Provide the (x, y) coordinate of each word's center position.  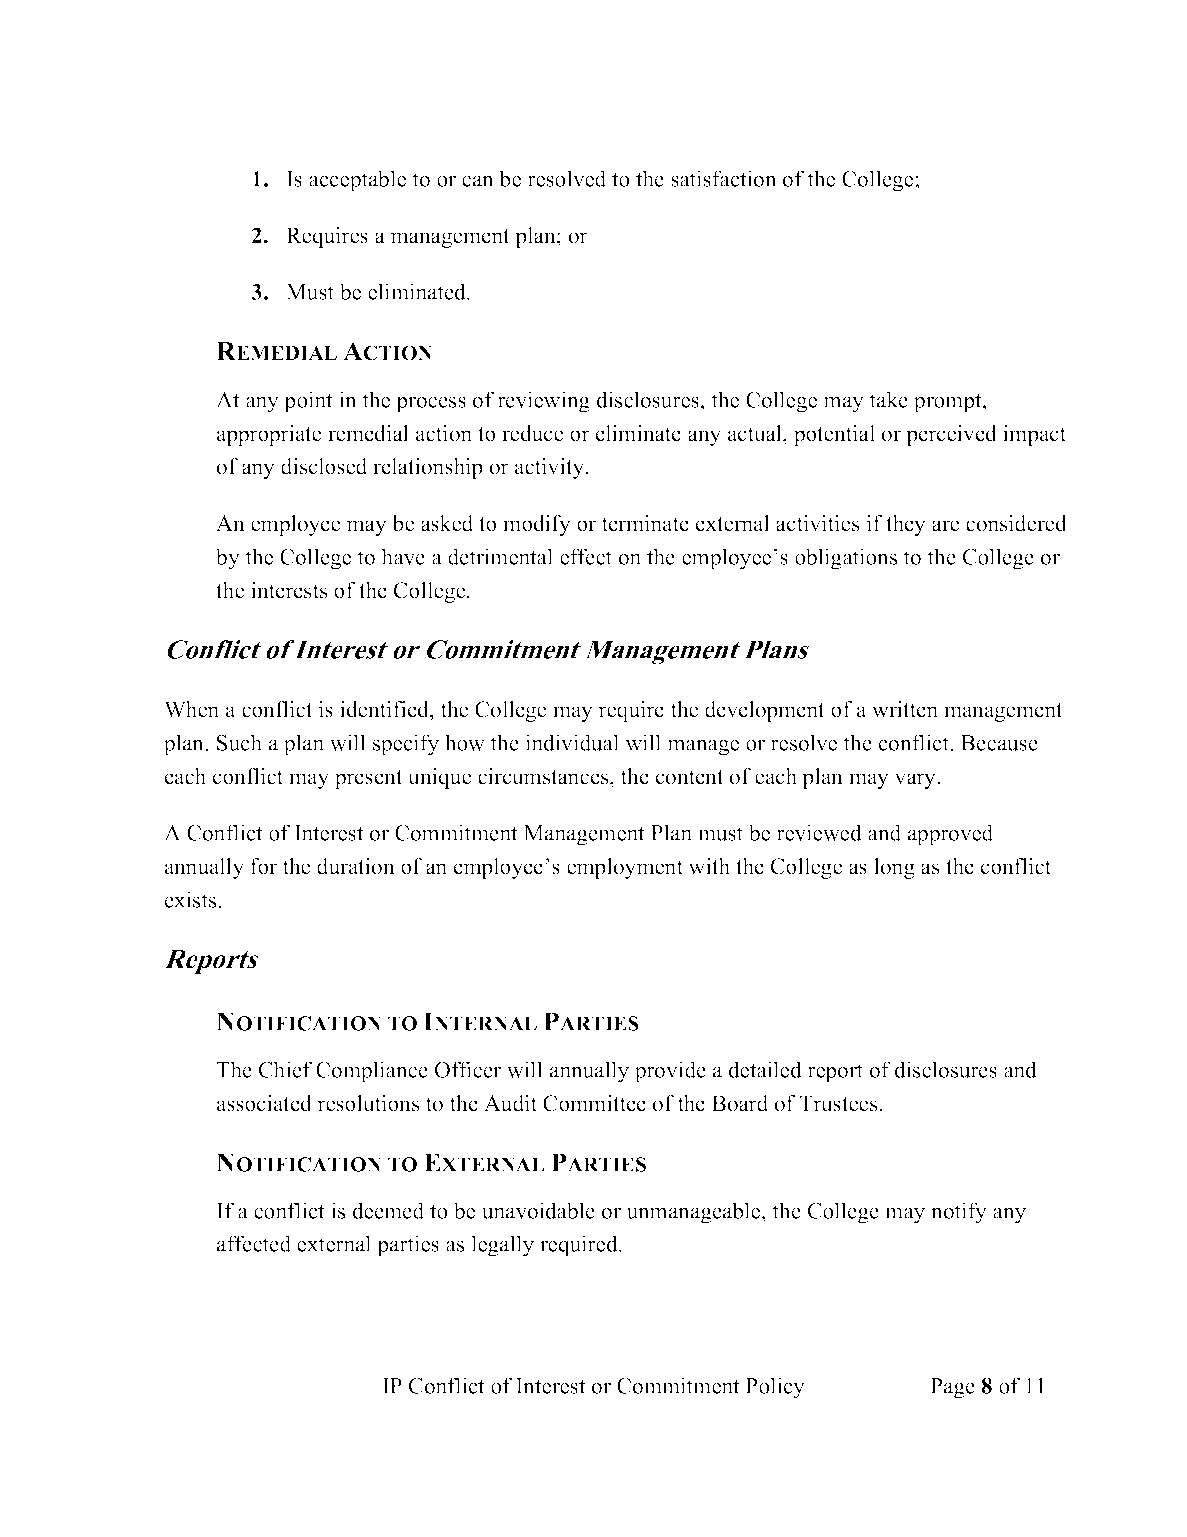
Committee (594, 1103)
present (369, 779)
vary (916, 781)
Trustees (839, 1103)
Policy (775, 1388)
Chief (285, 1069)
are (945, 526)
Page (952, 1388)
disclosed (324, 466)
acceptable (357, 181)
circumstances (544, 776)
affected (254, 1243)
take (888, 399)
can (478, 181)
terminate (645, 523)
